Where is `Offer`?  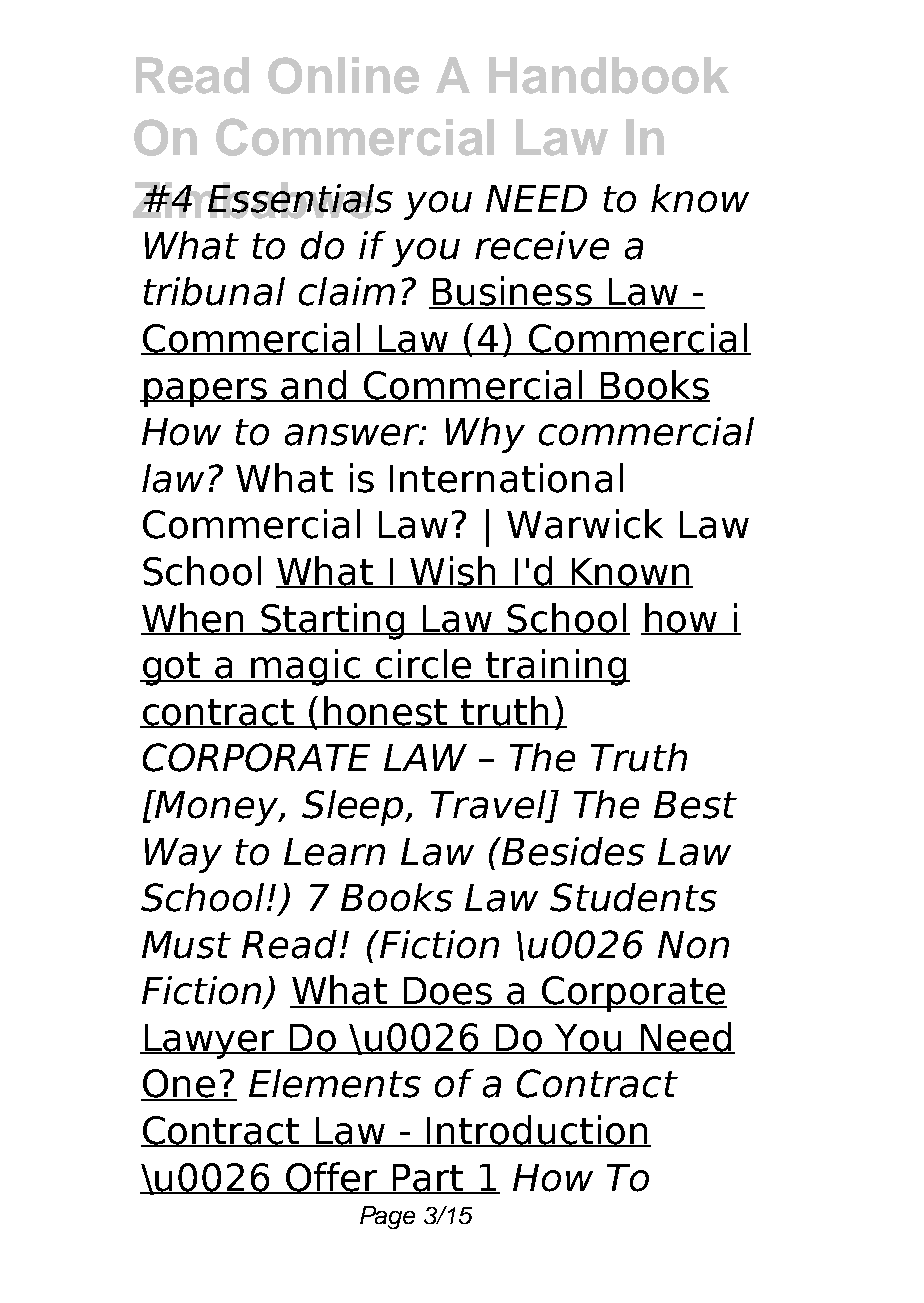
Offer is located at coordinates (331, 1178).
